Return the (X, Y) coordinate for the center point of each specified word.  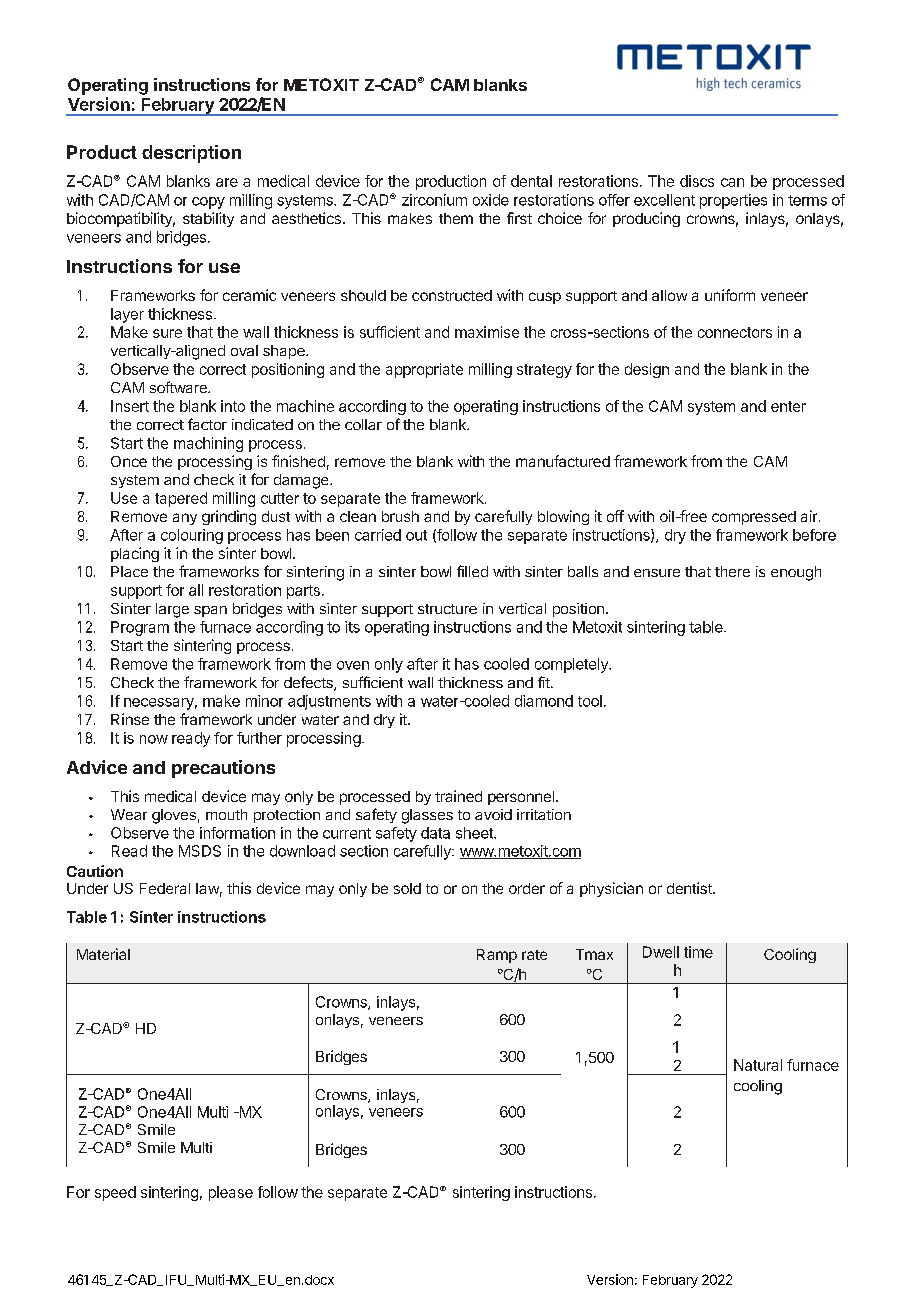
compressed (754, 518)
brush (400, 516)
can (732, 182)
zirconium (434, 200)
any (185, 519)
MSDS (200, 851)
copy (208, 203)
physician (611, 889)
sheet (475, 833)
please (231, 1193)
